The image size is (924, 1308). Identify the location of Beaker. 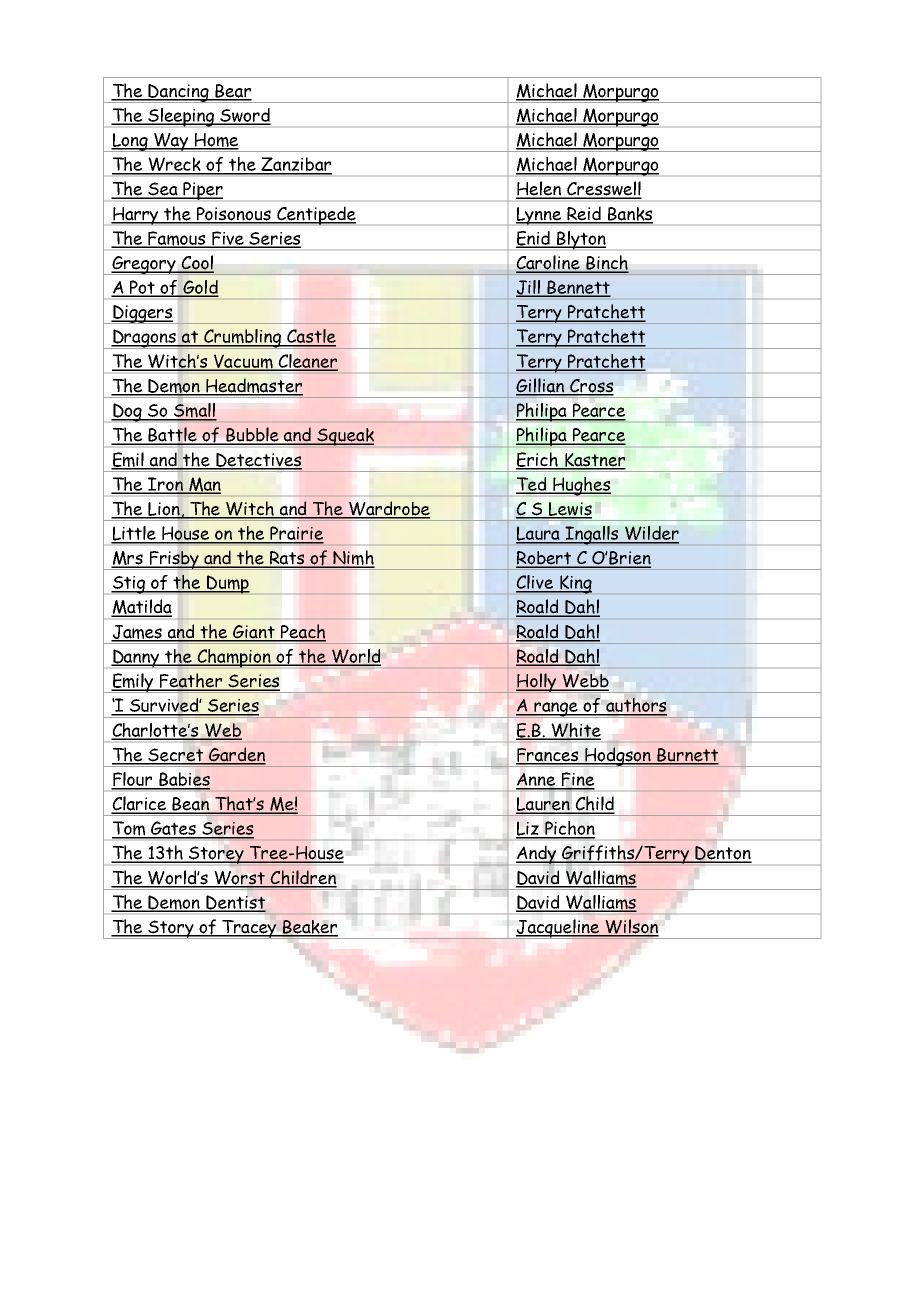
(309, 928).
